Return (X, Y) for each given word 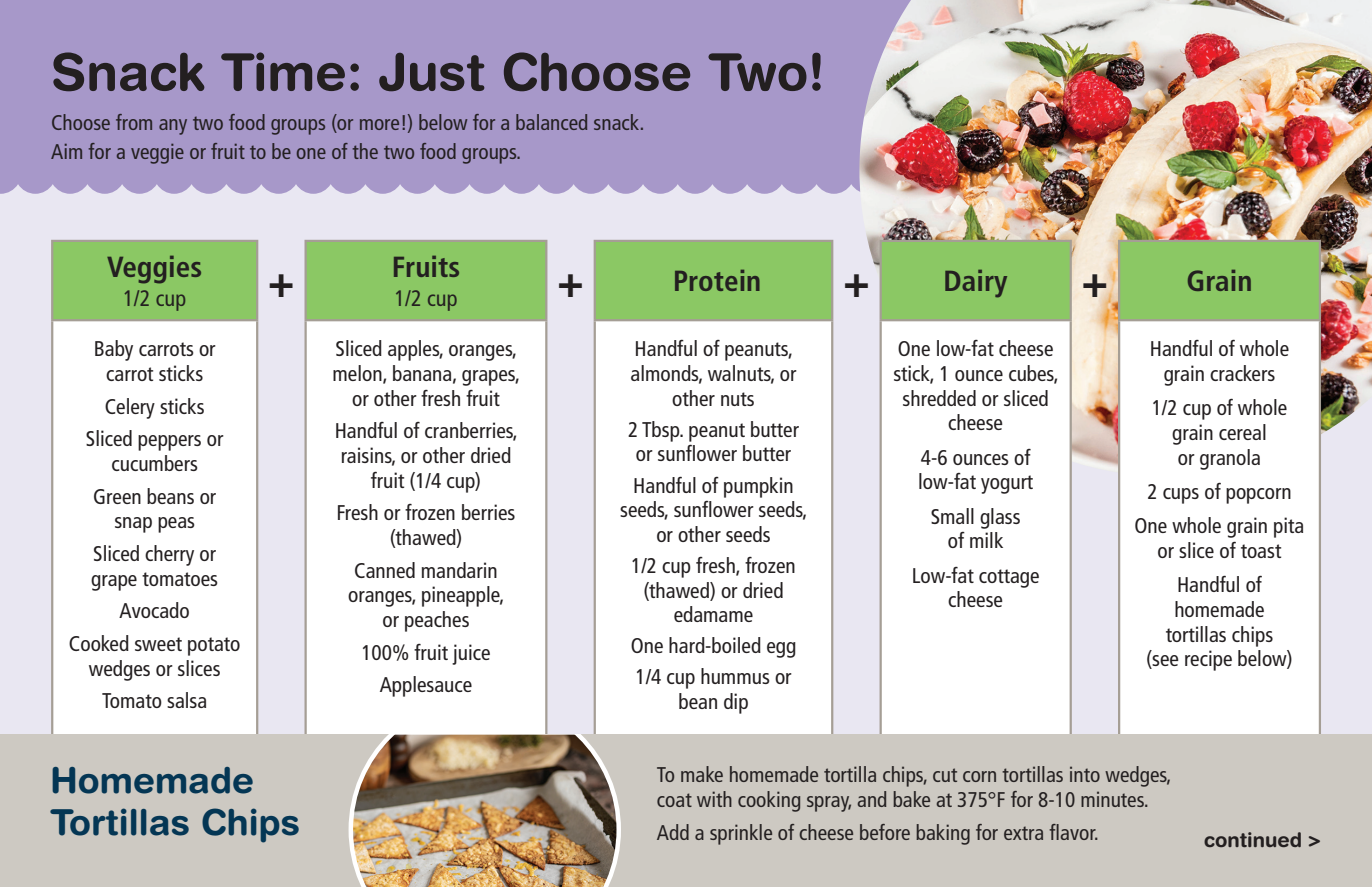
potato (214, 646)
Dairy (976, 284)
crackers (1242, 373)
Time (283, 71)
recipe (1208, 660)
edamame (713, 614)
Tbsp (662, 431)
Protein (717, 280)
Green (117, 496)
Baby (114, 350)
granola (1230, 459)
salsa (186, 700)
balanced (551, 122)
